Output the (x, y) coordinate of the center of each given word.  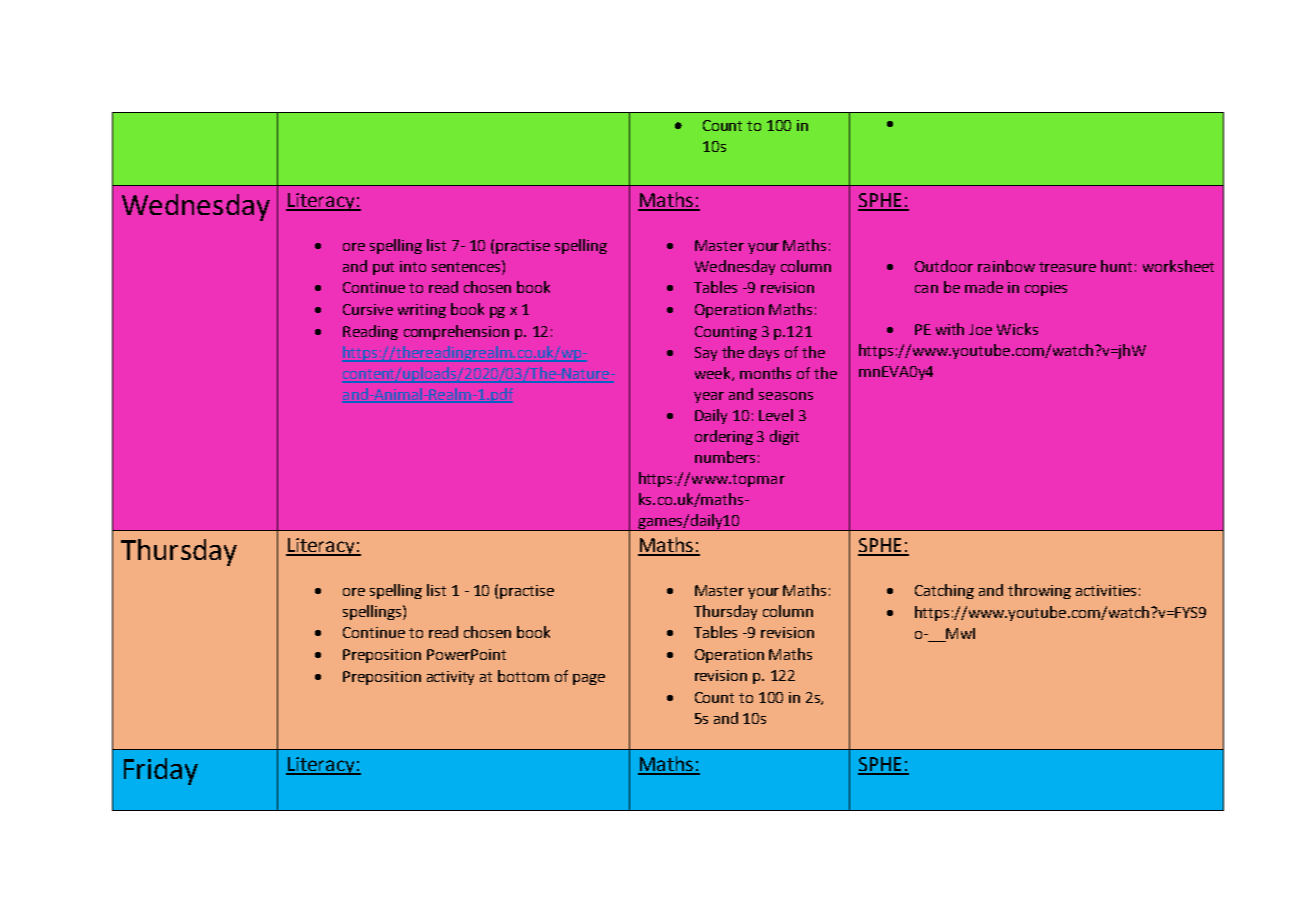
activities (1106, 590)
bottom (523, 676)
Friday (161, 771)
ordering (724, 437)
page (589, 679)
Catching (944, 591)
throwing (1039, 591)
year (709, 397)
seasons (786, 396)
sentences (466, 267)
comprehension (456, 332)
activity (450, 678)
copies (1046, 289)
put (383, 268)
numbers (725, 457)
